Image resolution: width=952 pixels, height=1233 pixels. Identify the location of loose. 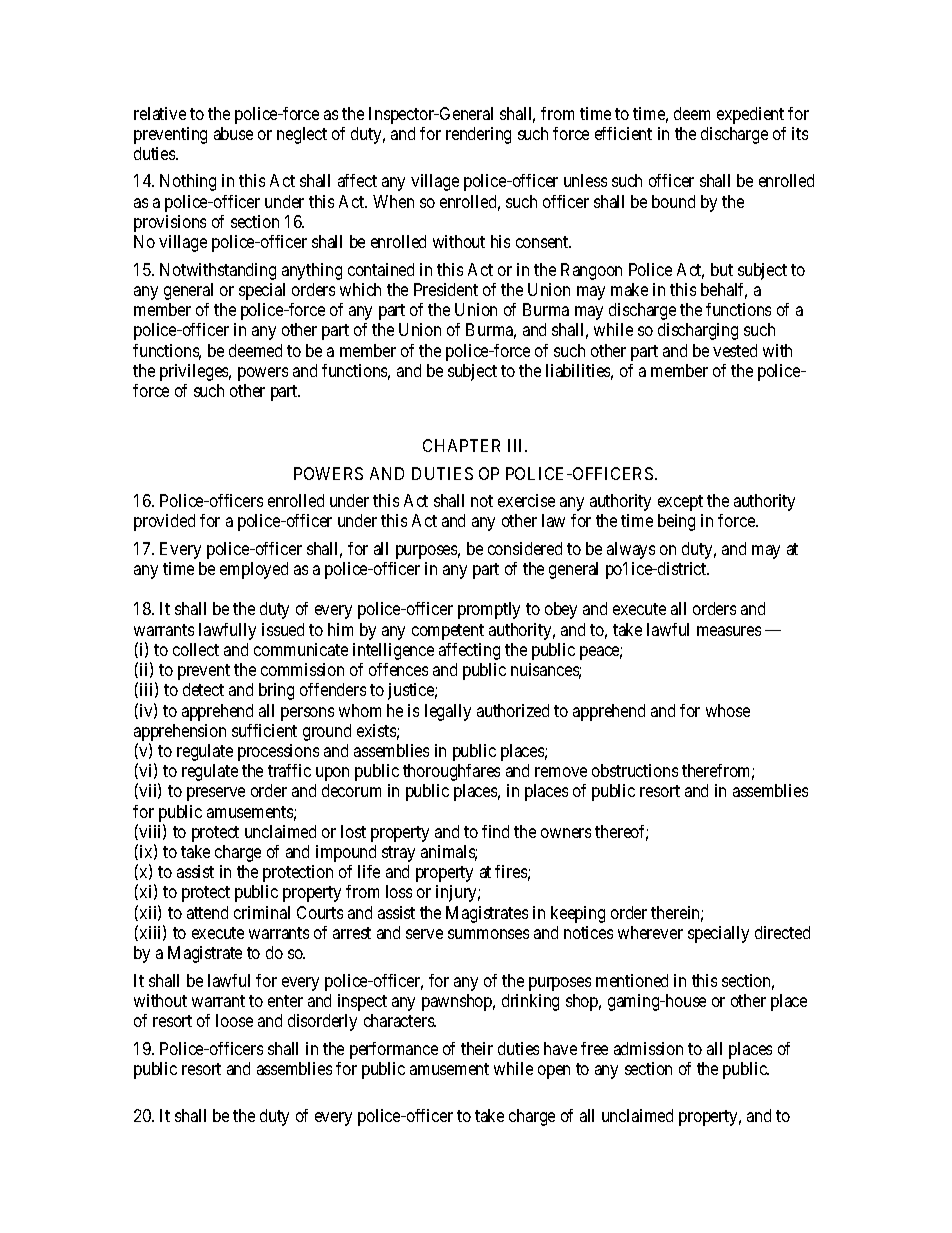
(234, 1020).
